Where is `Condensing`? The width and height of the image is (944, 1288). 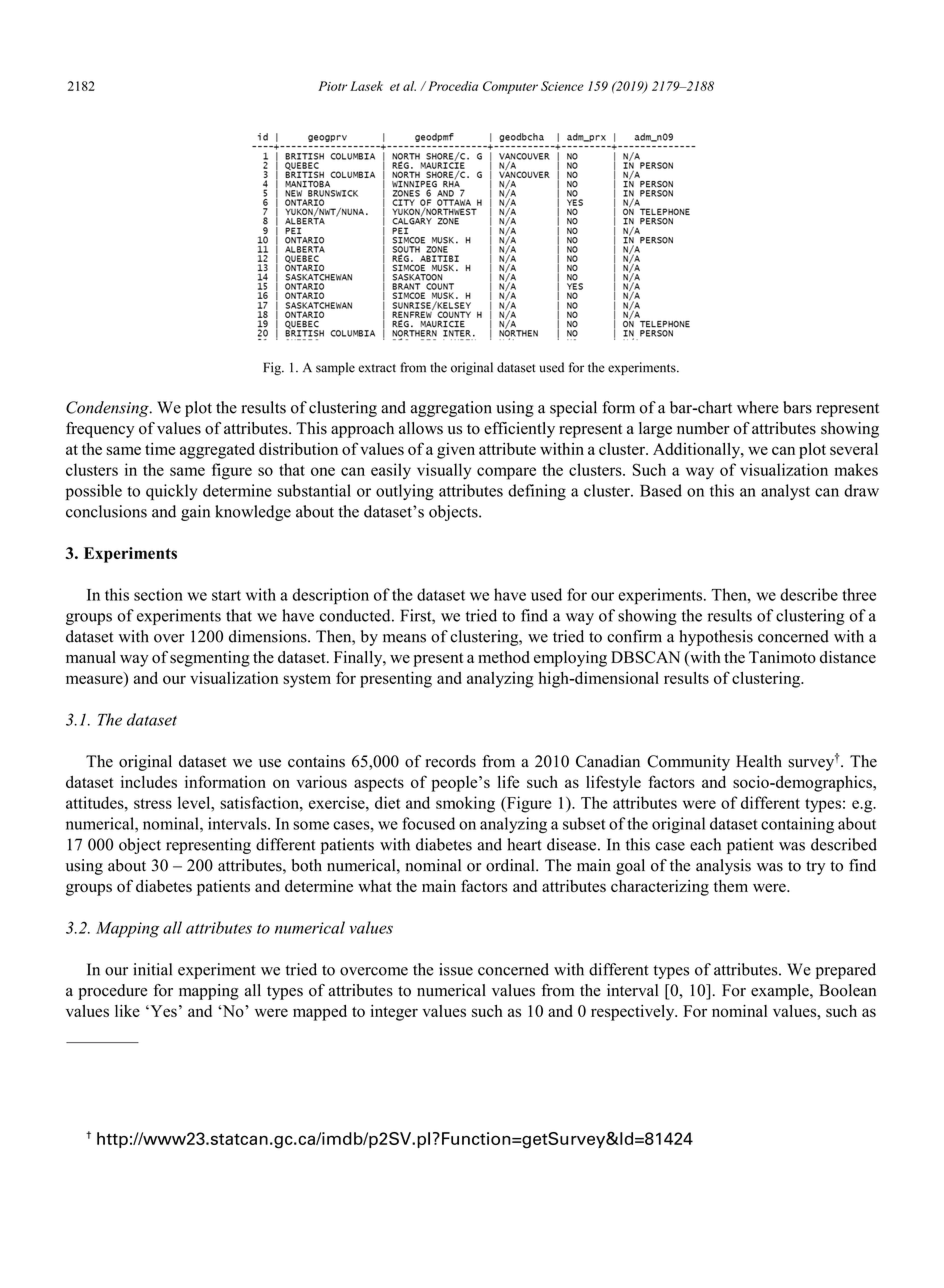
Condensing is located at coordinates (108, 409).
